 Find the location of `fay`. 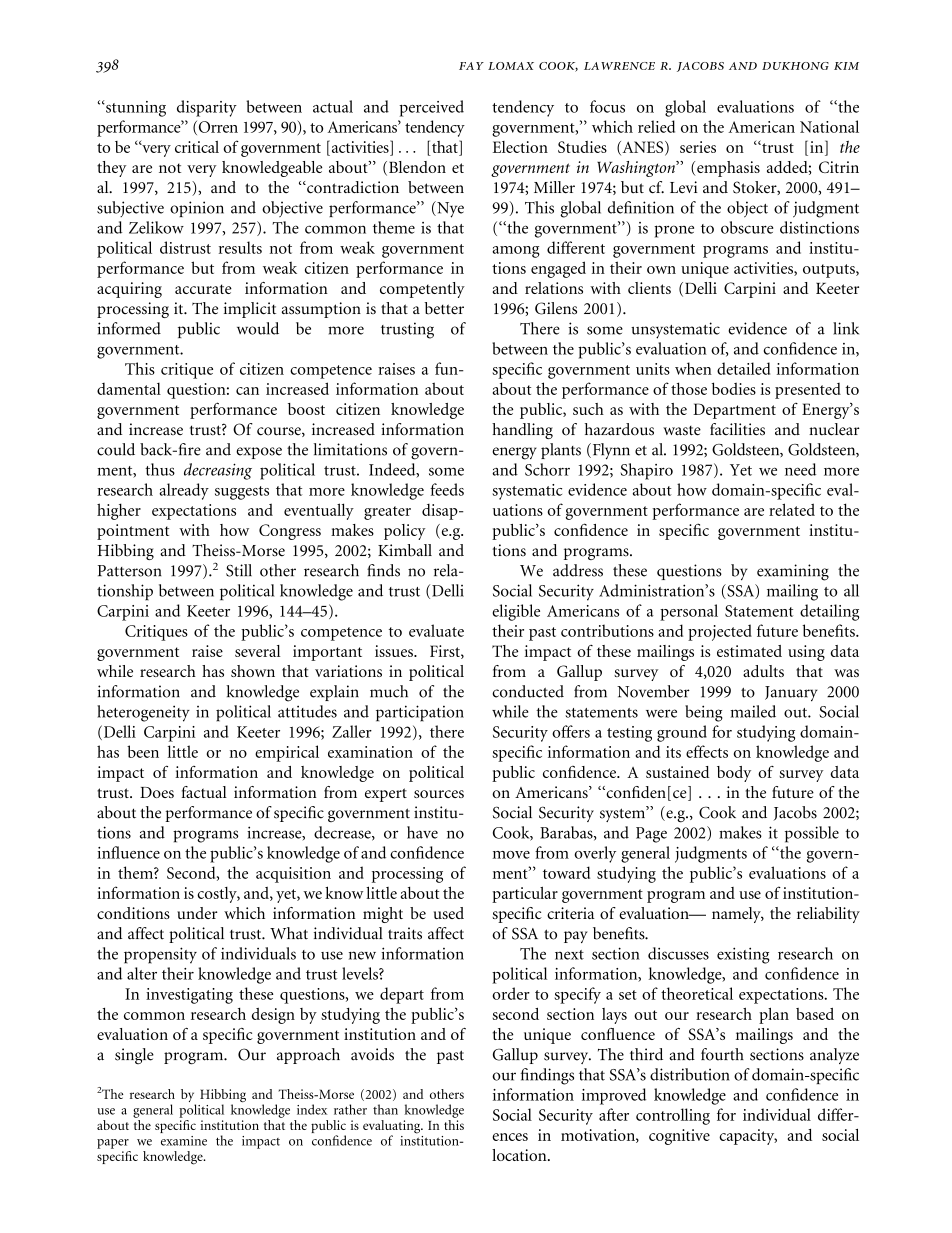

fay is located at coordinates (471, 66).
